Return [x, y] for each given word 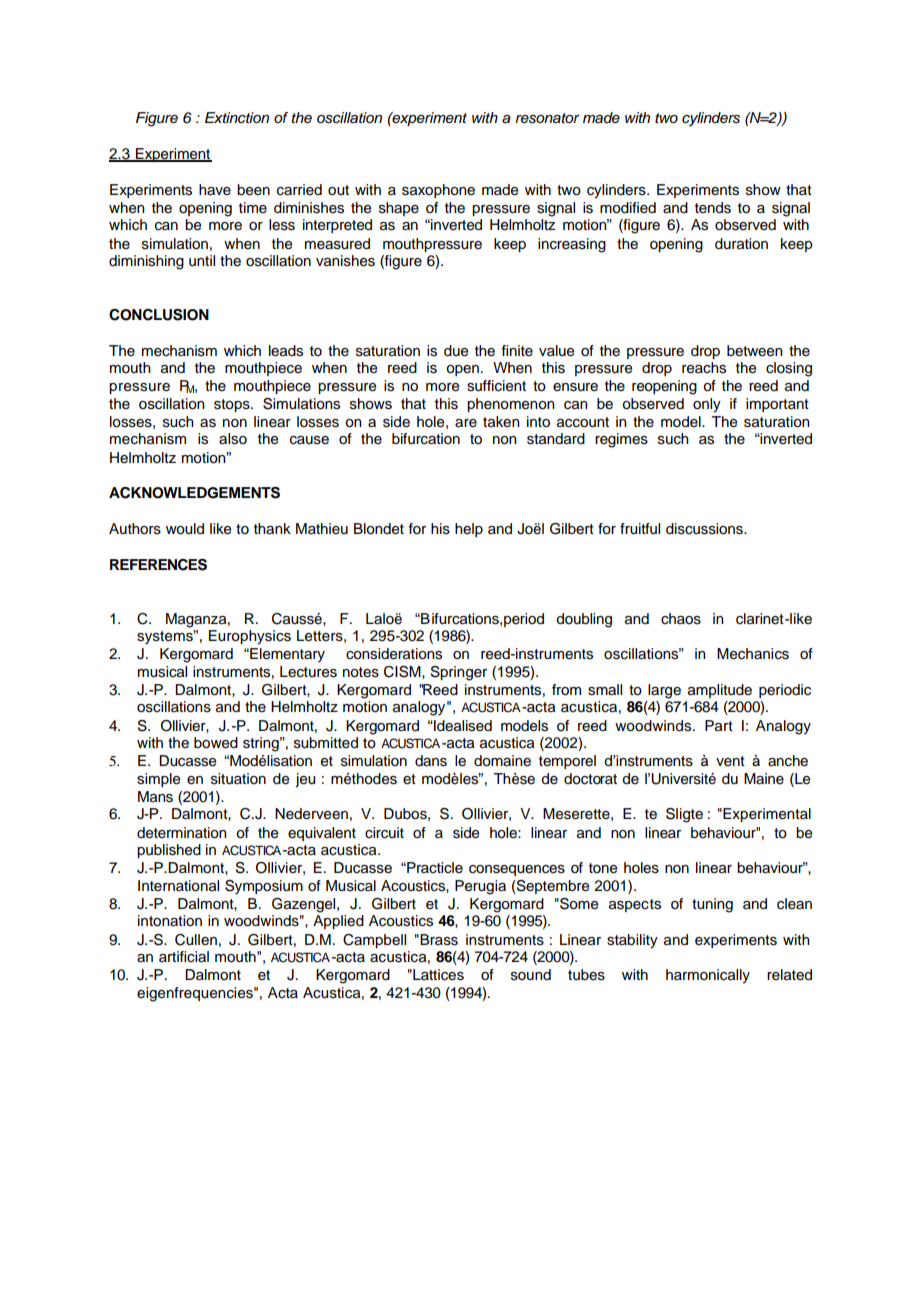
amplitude [720, 691]
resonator [547, 118]
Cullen [196, 940]
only [707, 405]
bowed [216, 743]
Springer [458, 673]
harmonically [708, 976]
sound [531, 975]
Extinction [237, 117]
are [466, 423]
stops [233, 405]
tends [713, 208]
